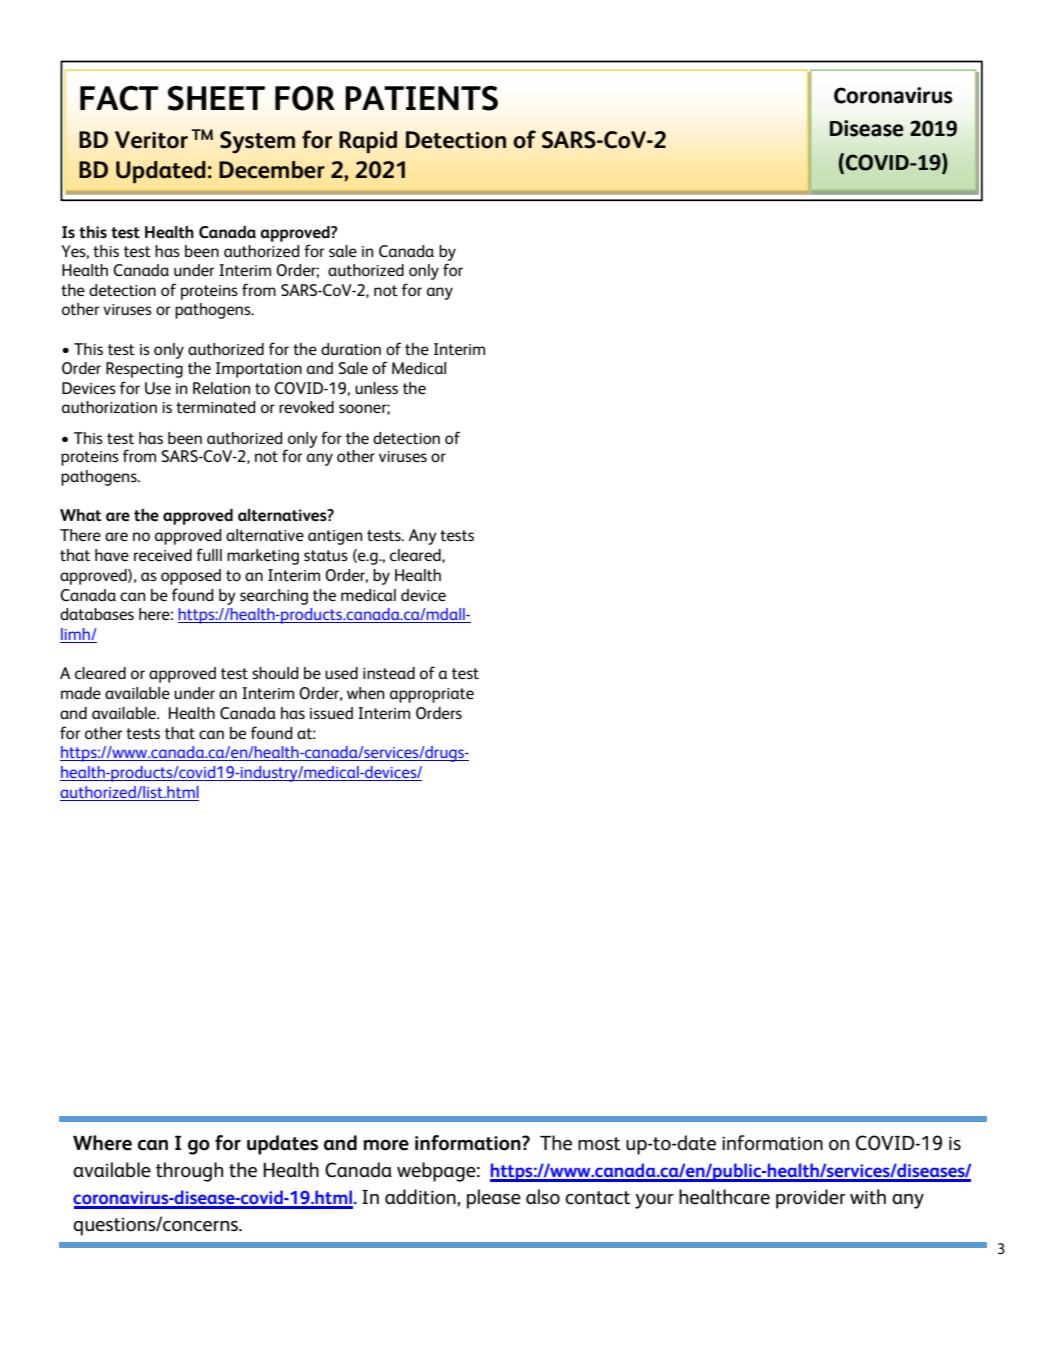 The width and height of the document is (1045, 1353). Describe the element at coordinates (189, 1172) in the document. I see `through` at that location.
